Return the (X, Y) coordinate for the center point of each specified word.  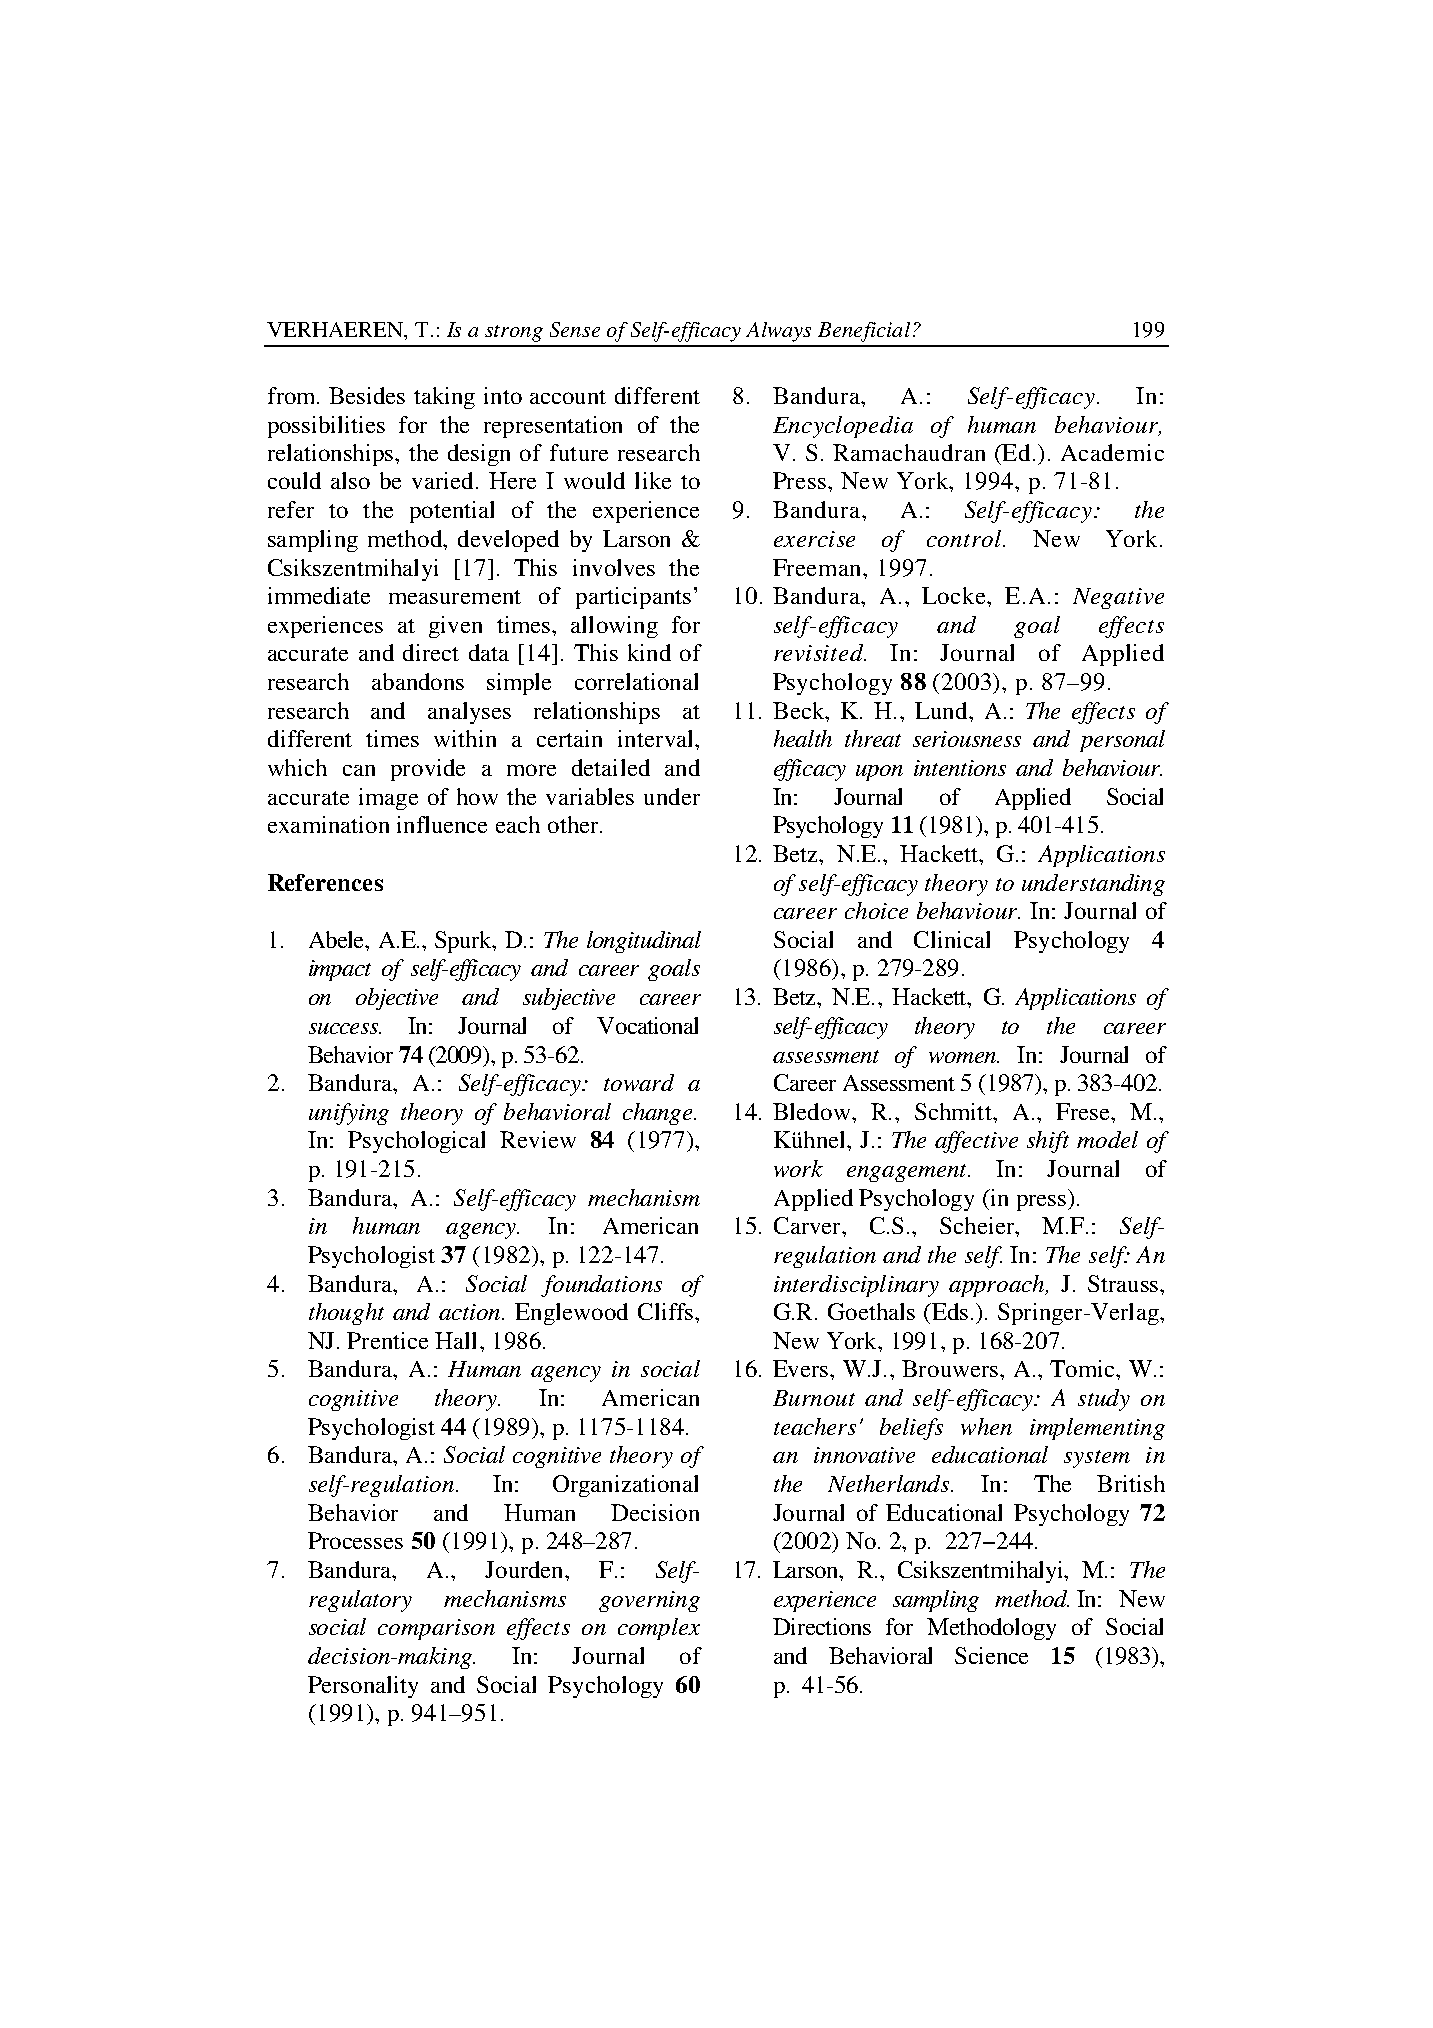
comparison (436, 1629)
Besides (367, 395)
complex (659, 1629)
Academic (1112, 452)
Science (991, 1655)
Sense (575, 329)
